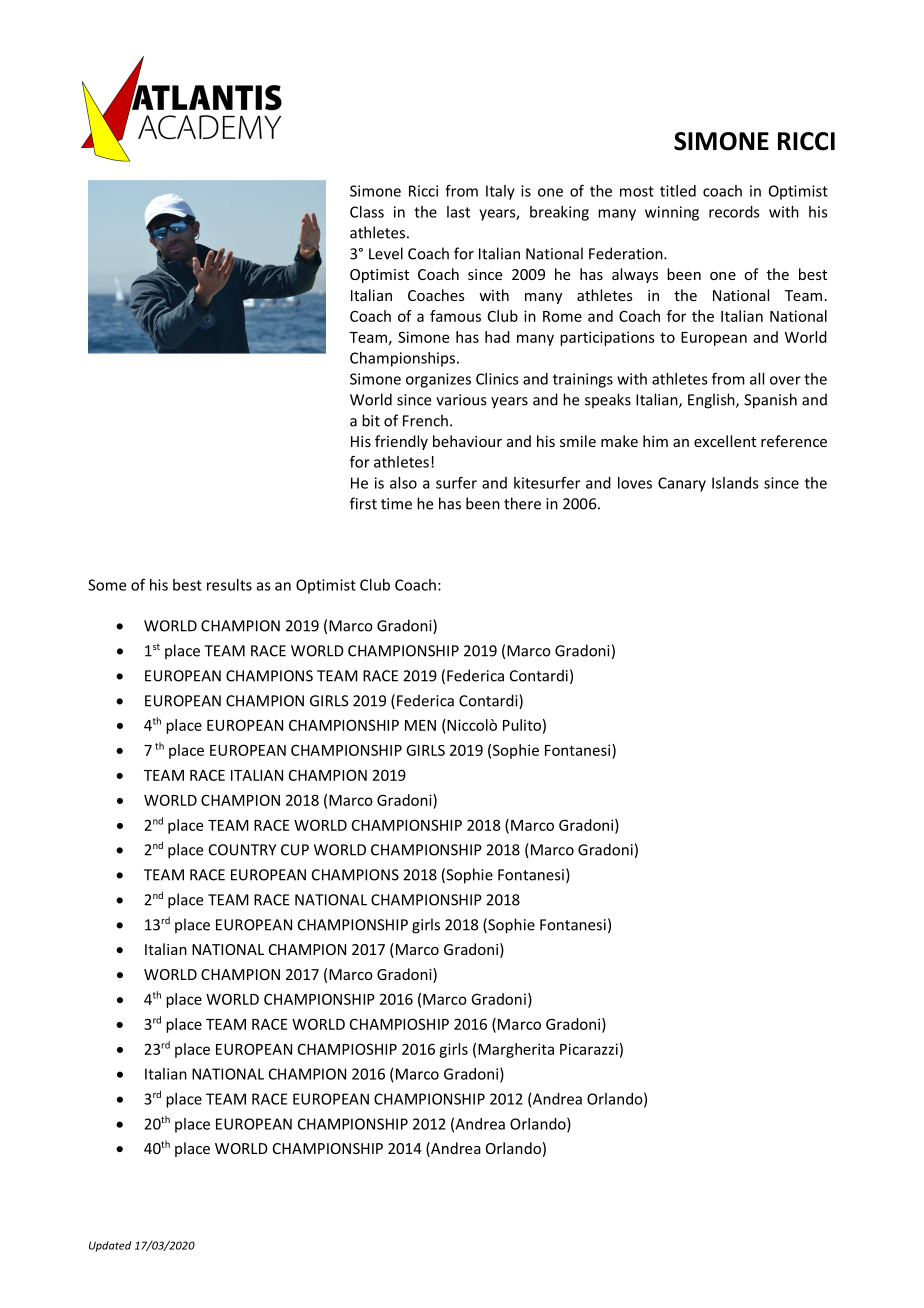 This screenshot has height=1308, width=924. Describe the element at coordinates (295, 850) in the screenshot. I see `CUP` at that location.
